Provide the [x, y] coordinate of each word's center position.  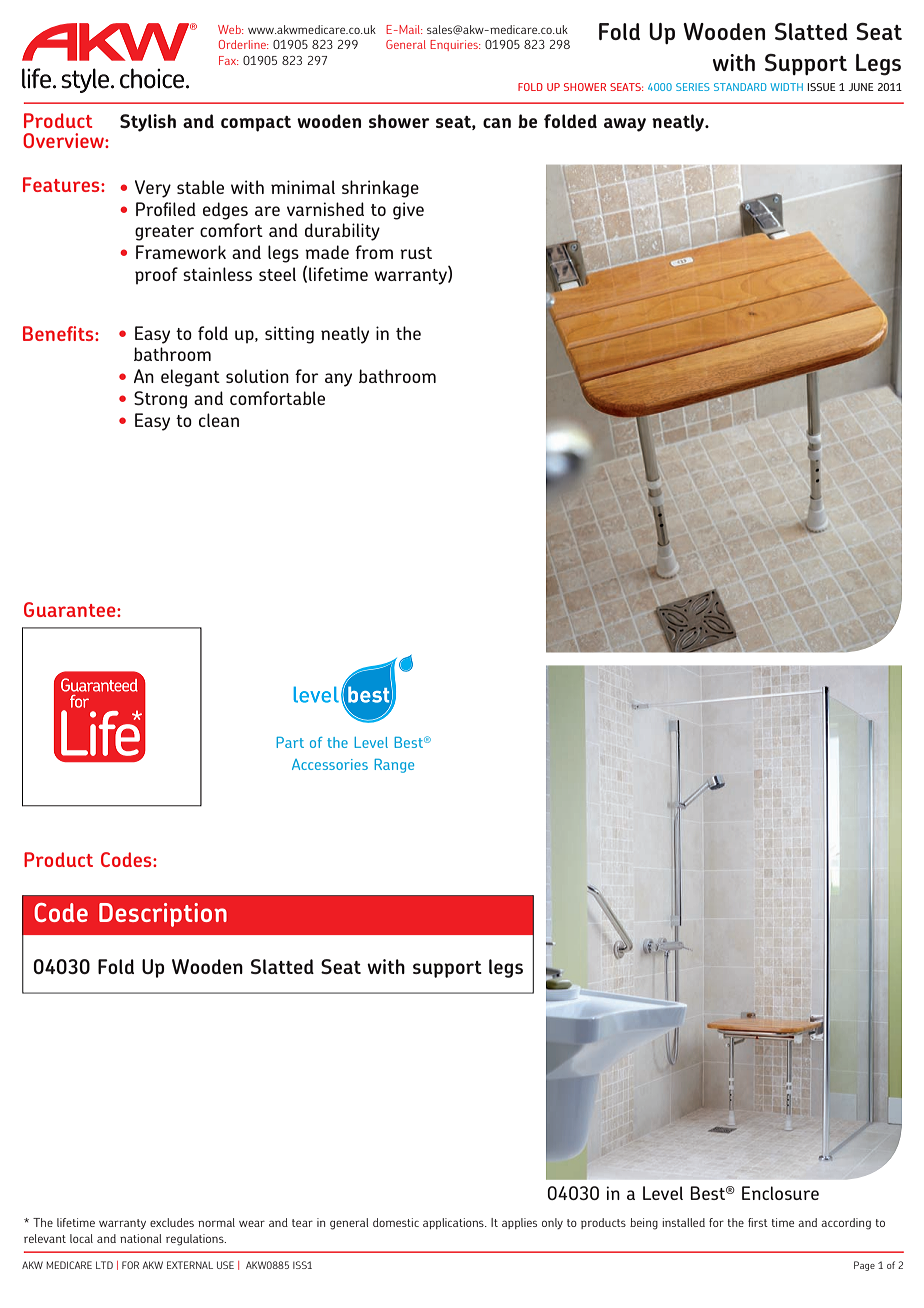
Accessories [330, 764]
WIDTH [786, 87]
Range [394, 766]
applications [454, 1223]
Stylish [148, 123]
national [140, 1238]
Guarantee [71, 609]
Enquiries [455, 45]
